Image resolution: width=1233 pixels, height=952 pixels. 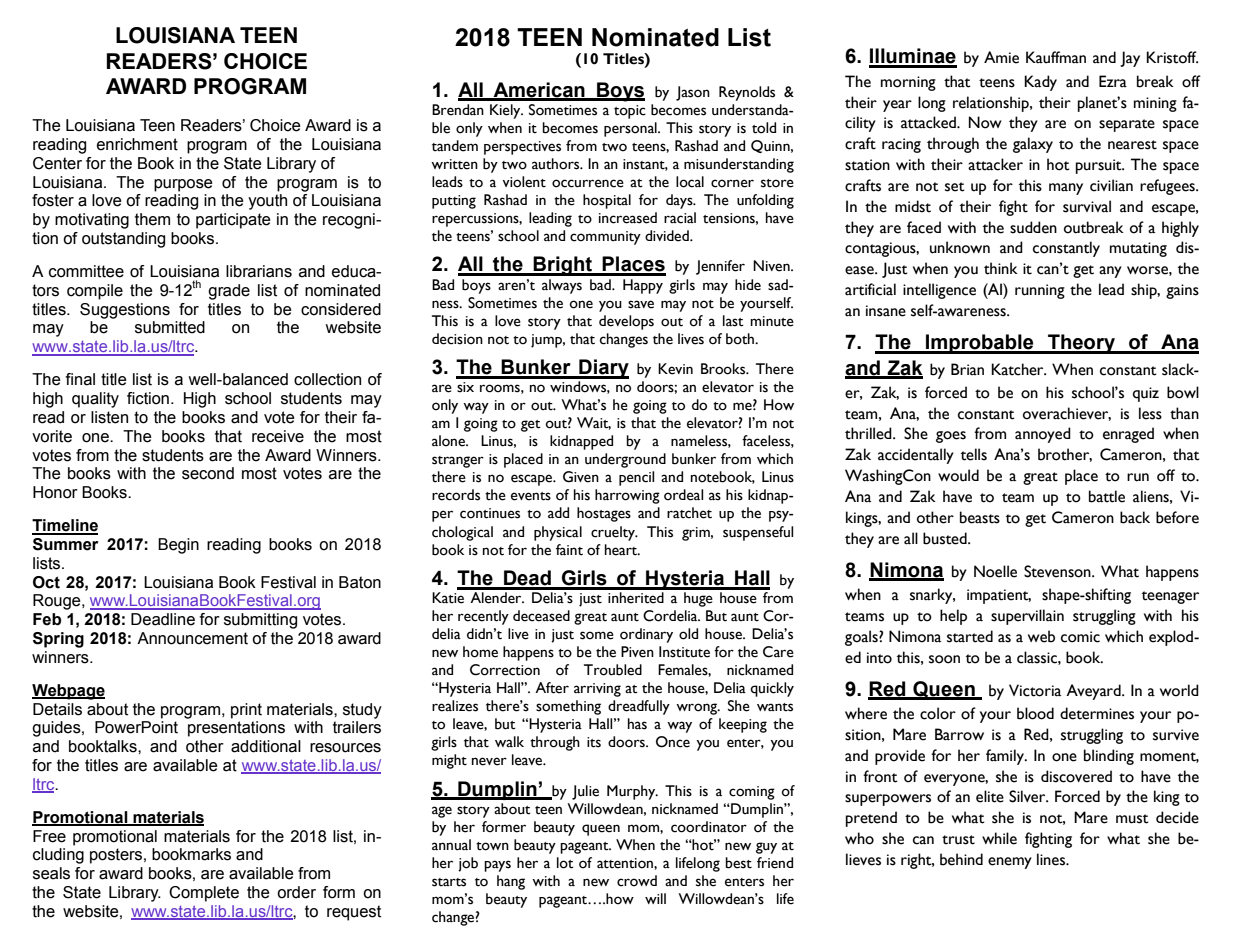 What do you see at coordinates (137, 144) in the document?
I see `enrichment` at bounding box center [137, 144].
